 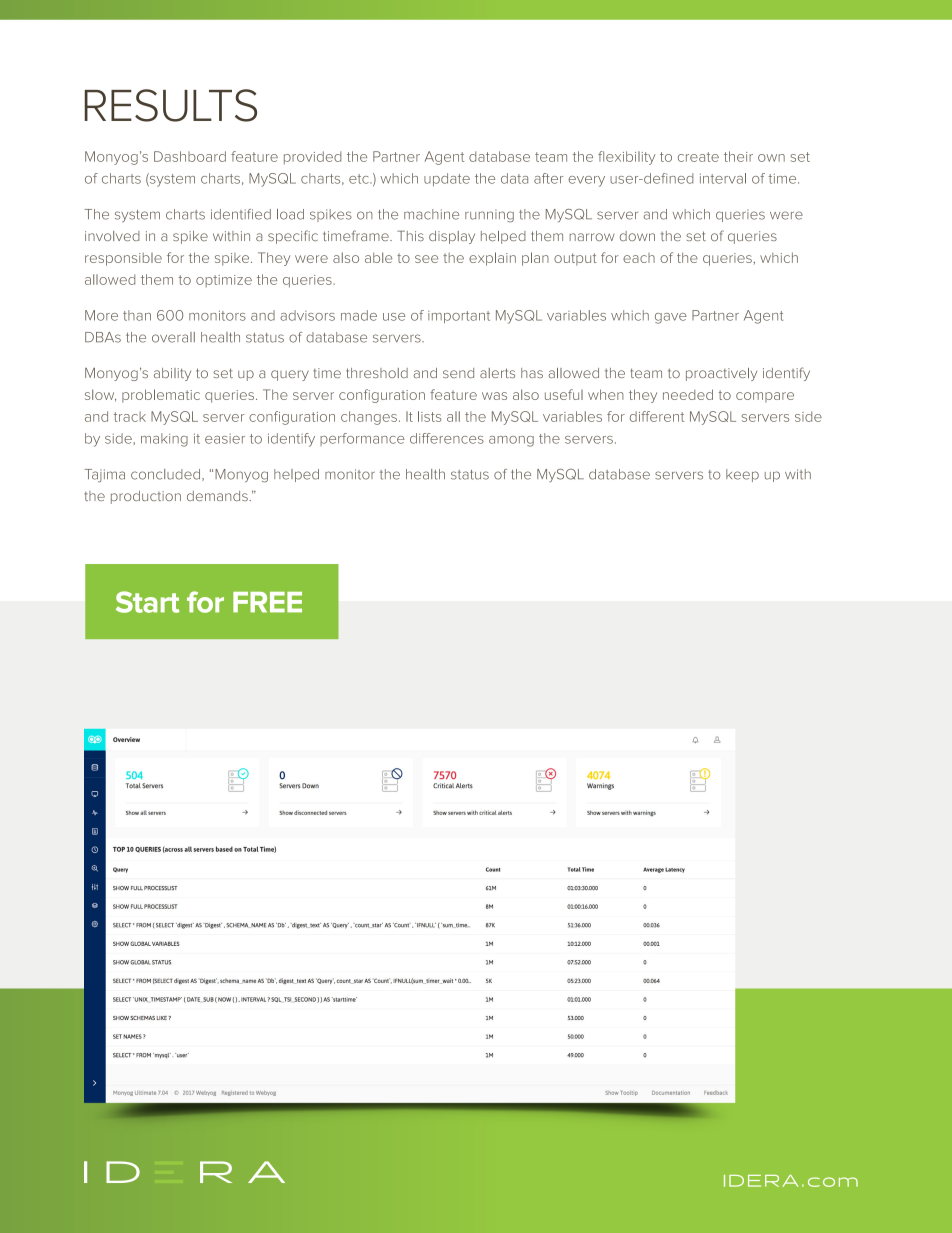 I want to click on differences, so click(x=447, y=438).
